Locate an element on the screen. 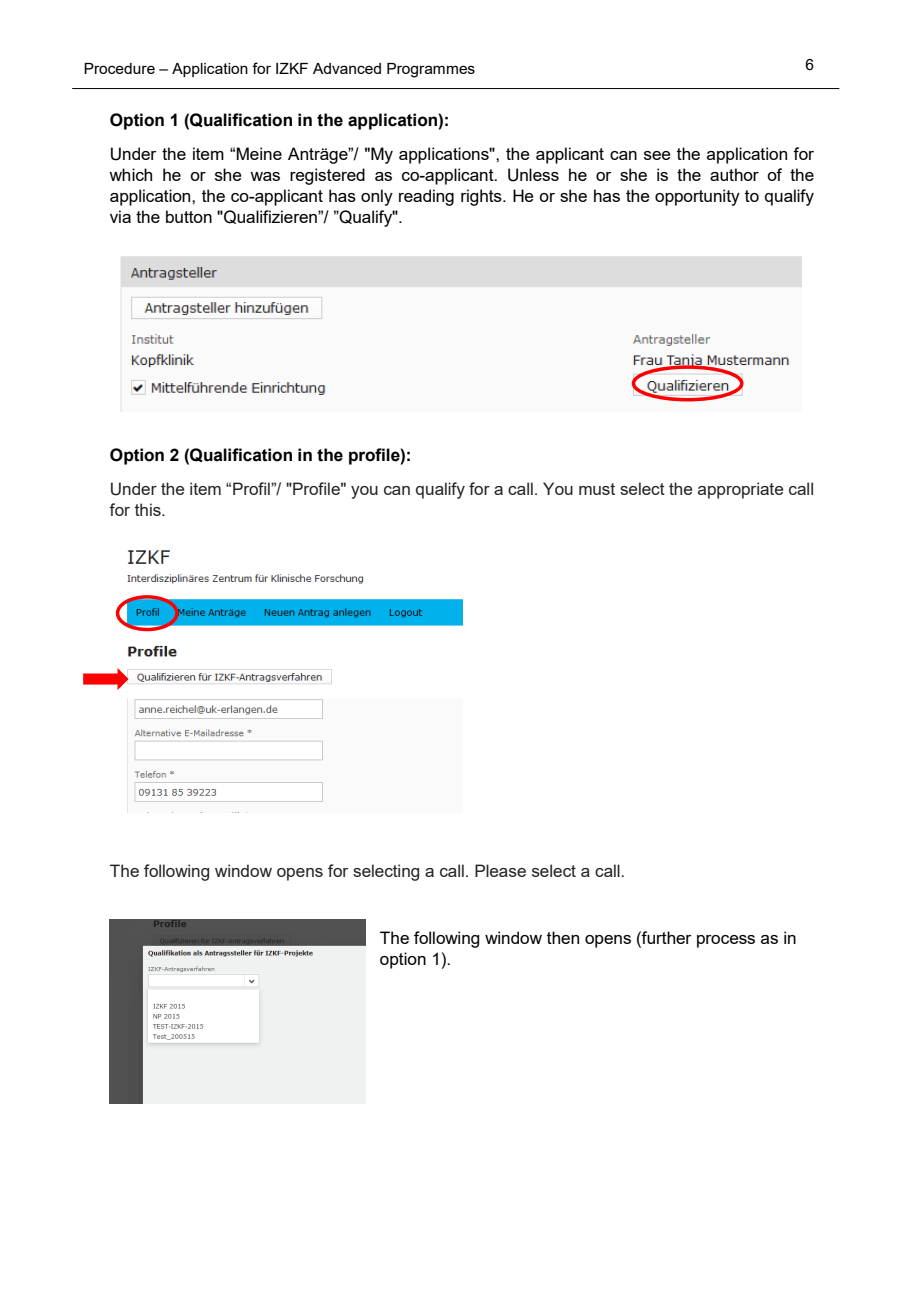 Image resolution: width=924 pixels, height=1308 pixels. Please is located at coordinates (500, 870).
